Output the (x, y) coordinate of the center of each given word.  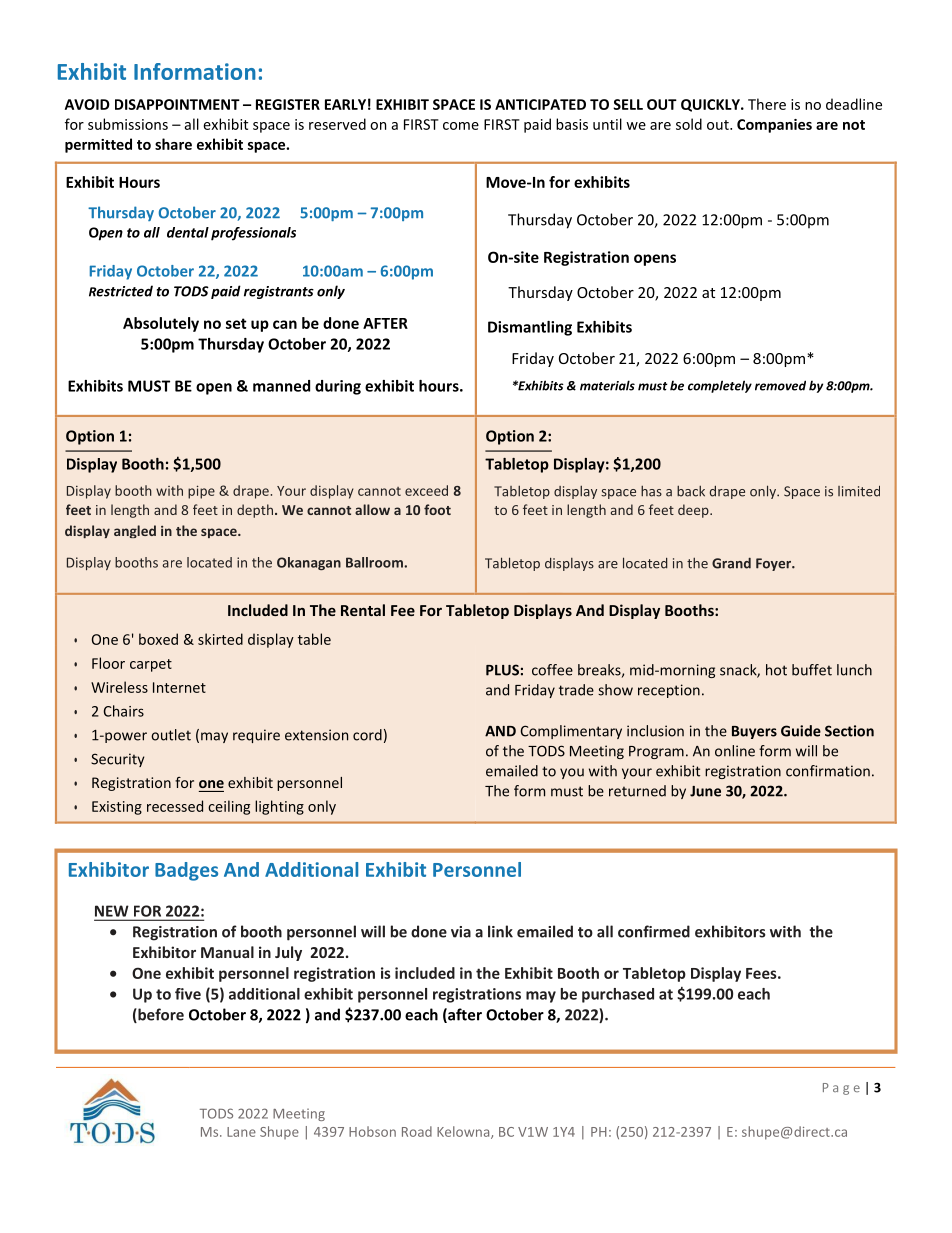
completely (720, 386)
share (173, 144)
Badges (186, 871)
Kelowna (464, 1132)
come (461, 126)
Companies (774, 126)
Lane (241, 1132)
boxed (158, 639)
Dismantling (530, 328)
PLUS (502, 670)
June (705, 791)
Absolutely (161, 324)
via (461, 932)
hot (776, 670)
